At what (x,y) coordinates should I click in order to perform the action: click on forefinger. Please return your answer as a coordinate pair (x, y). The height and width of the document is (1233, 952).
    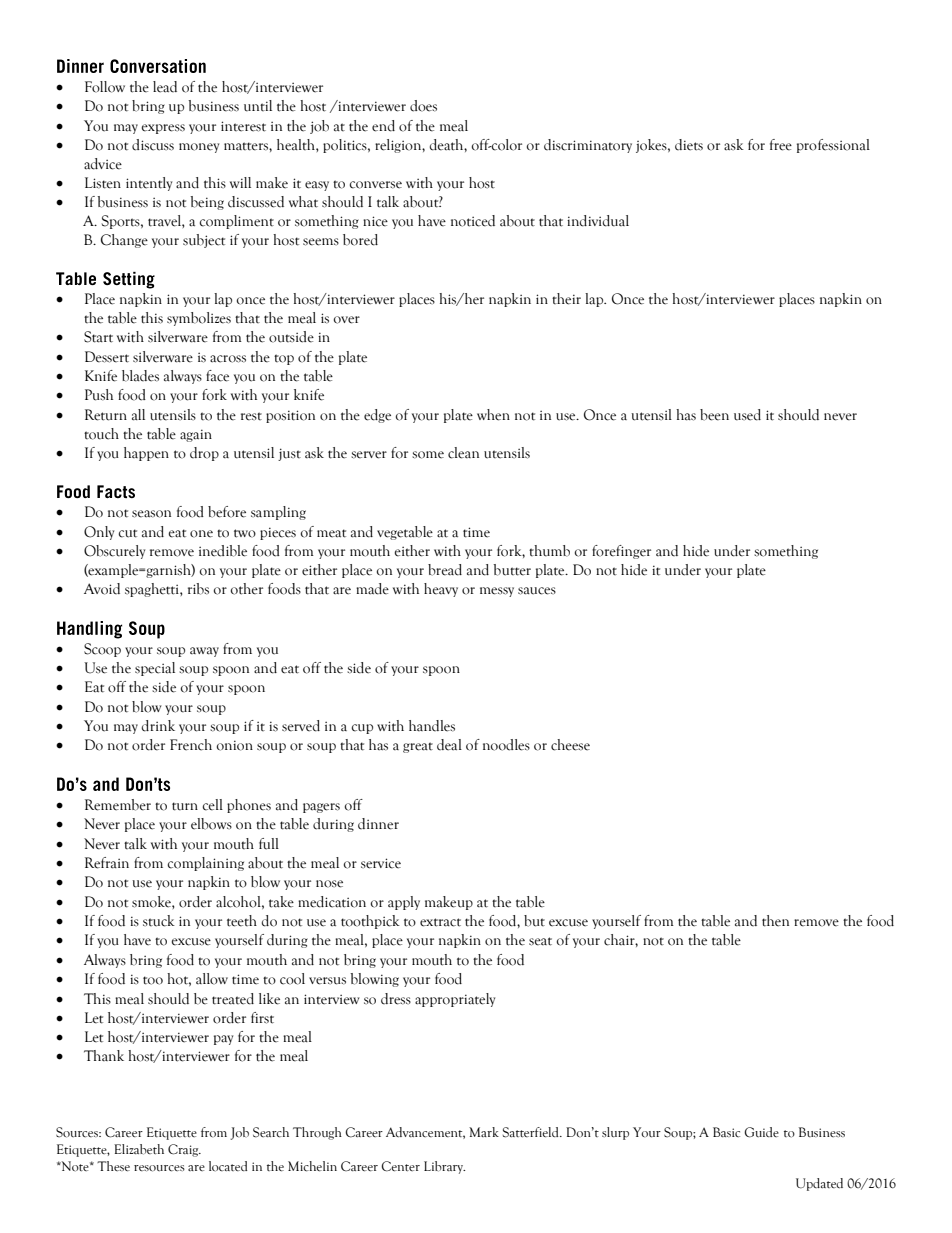
    Looking at the image, I should click on (621, 552).
